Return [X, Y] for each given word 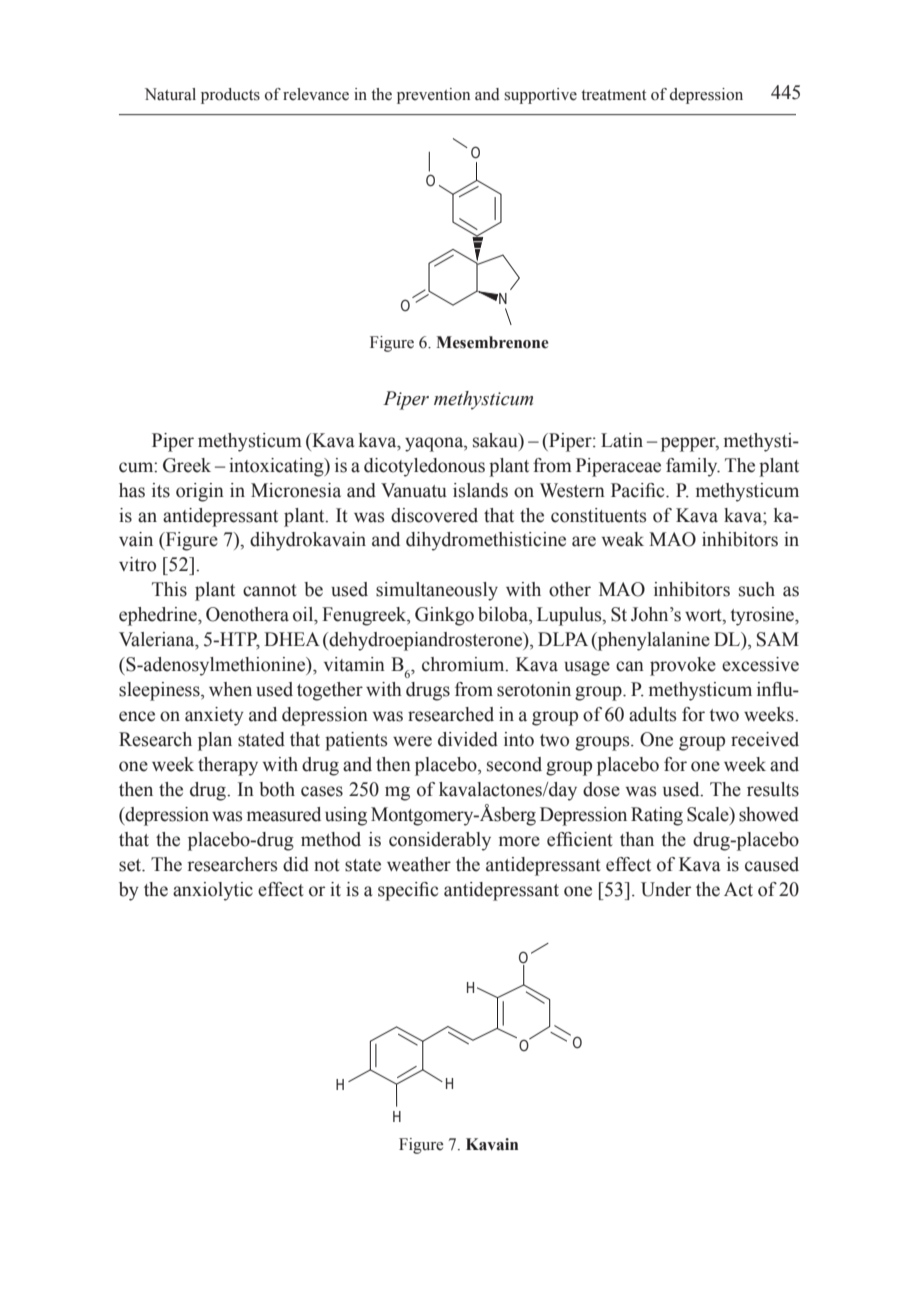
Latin [622, 440]
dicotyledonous [424, 467]
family [693, 467]
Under [666, 889]
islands [480, 490]
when [230, 689]
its [161, 490]
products [230, 96]
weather [419, 864]
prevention [433, 96]
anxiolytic [213, 891]
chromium [464, 664]
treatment [613, 95]
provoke [683, 666]
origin [200, 492]
